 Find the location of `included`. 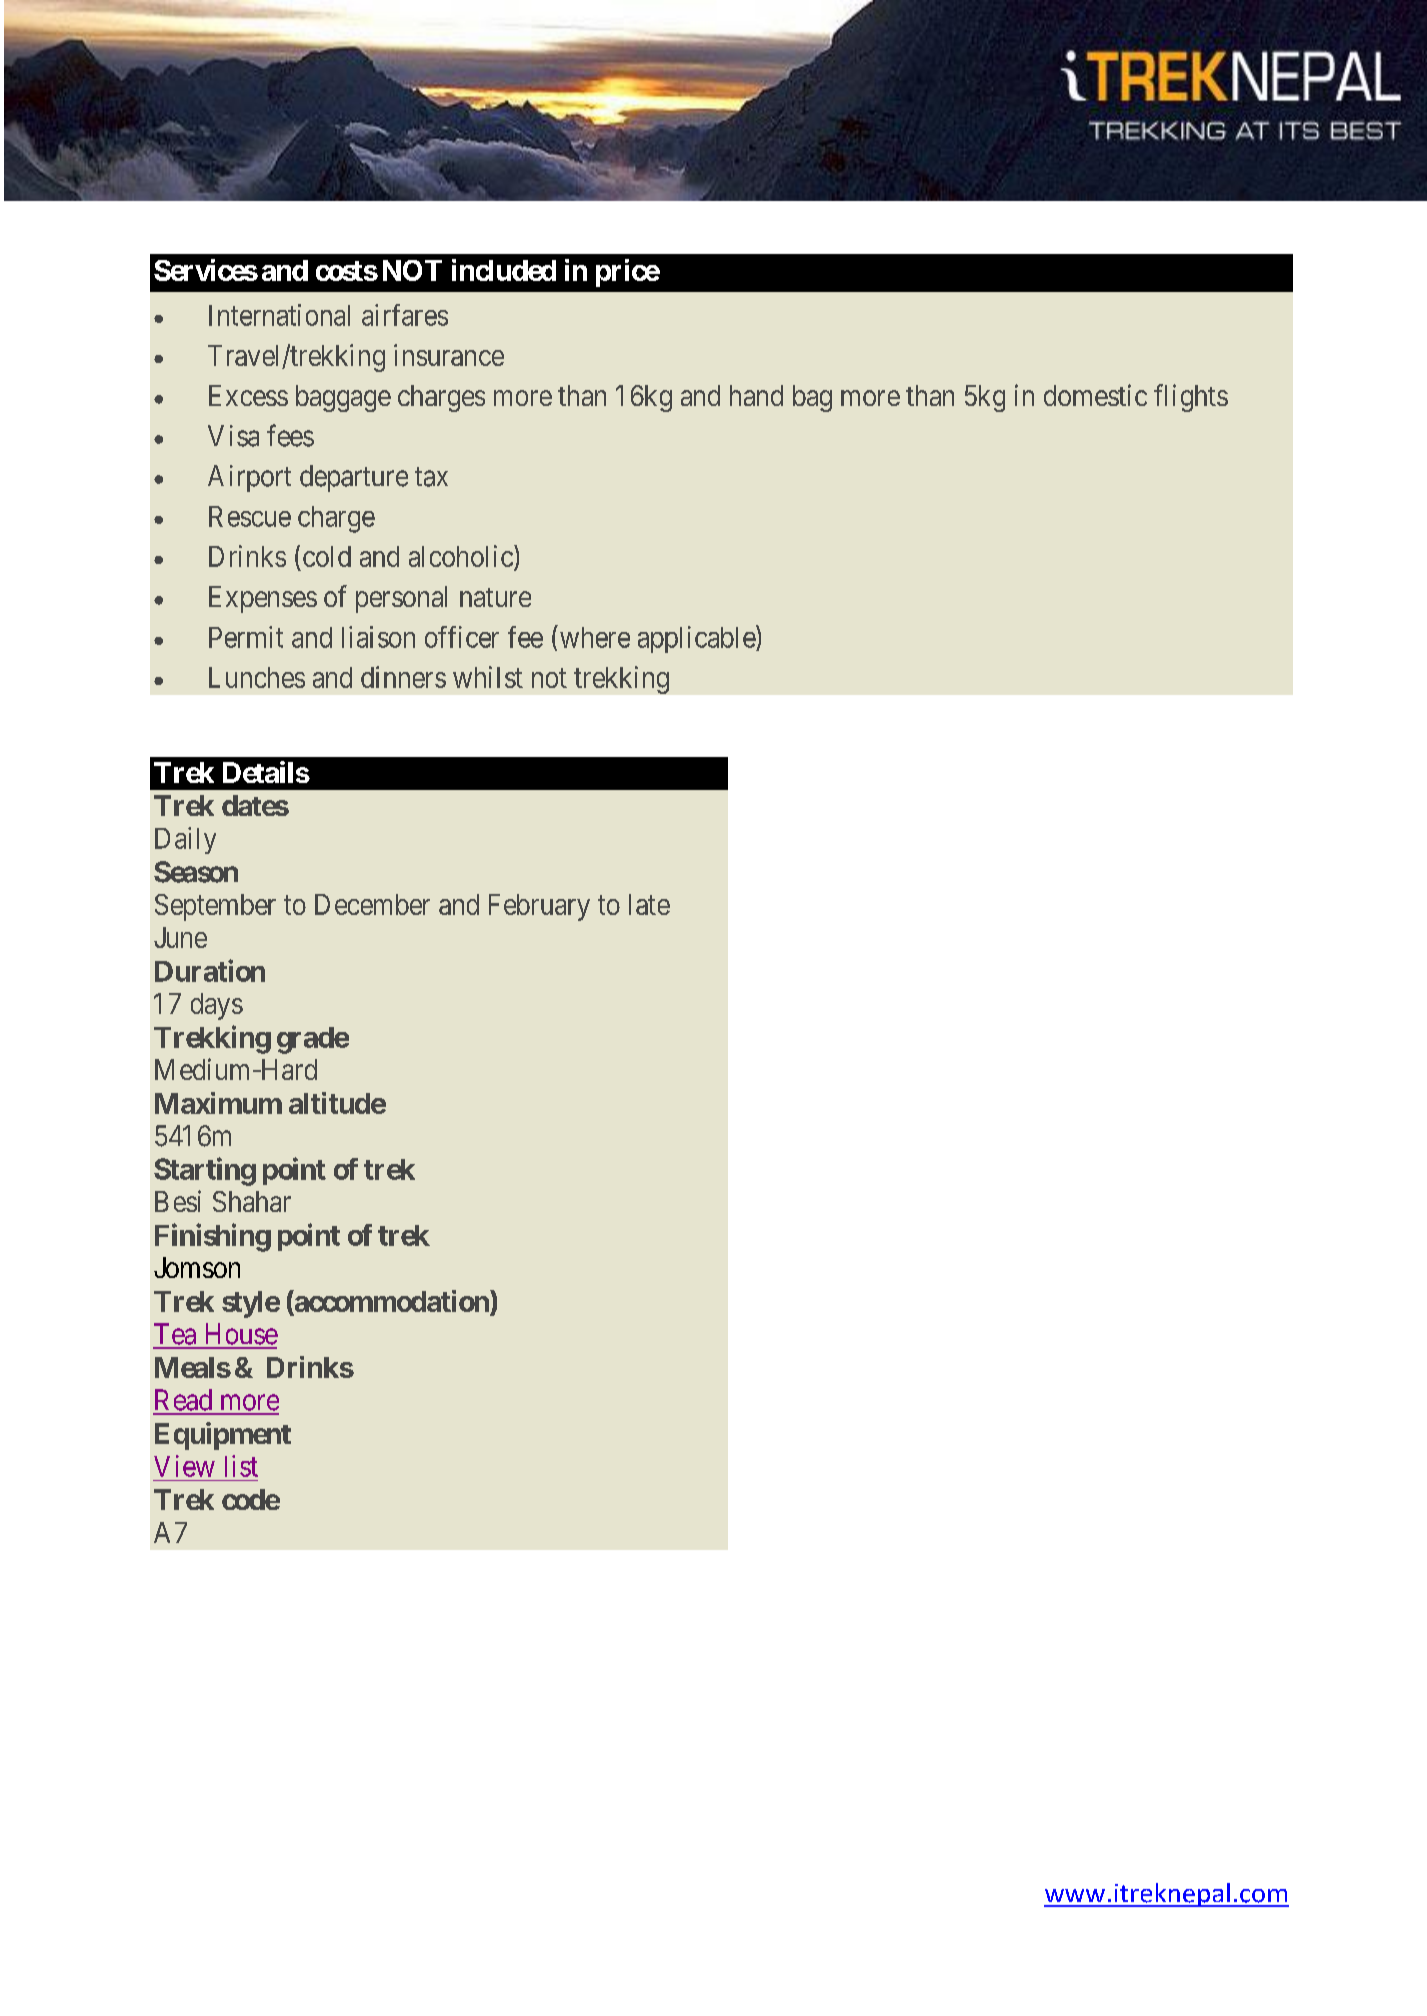

included is located at coordinates (504, 270).
